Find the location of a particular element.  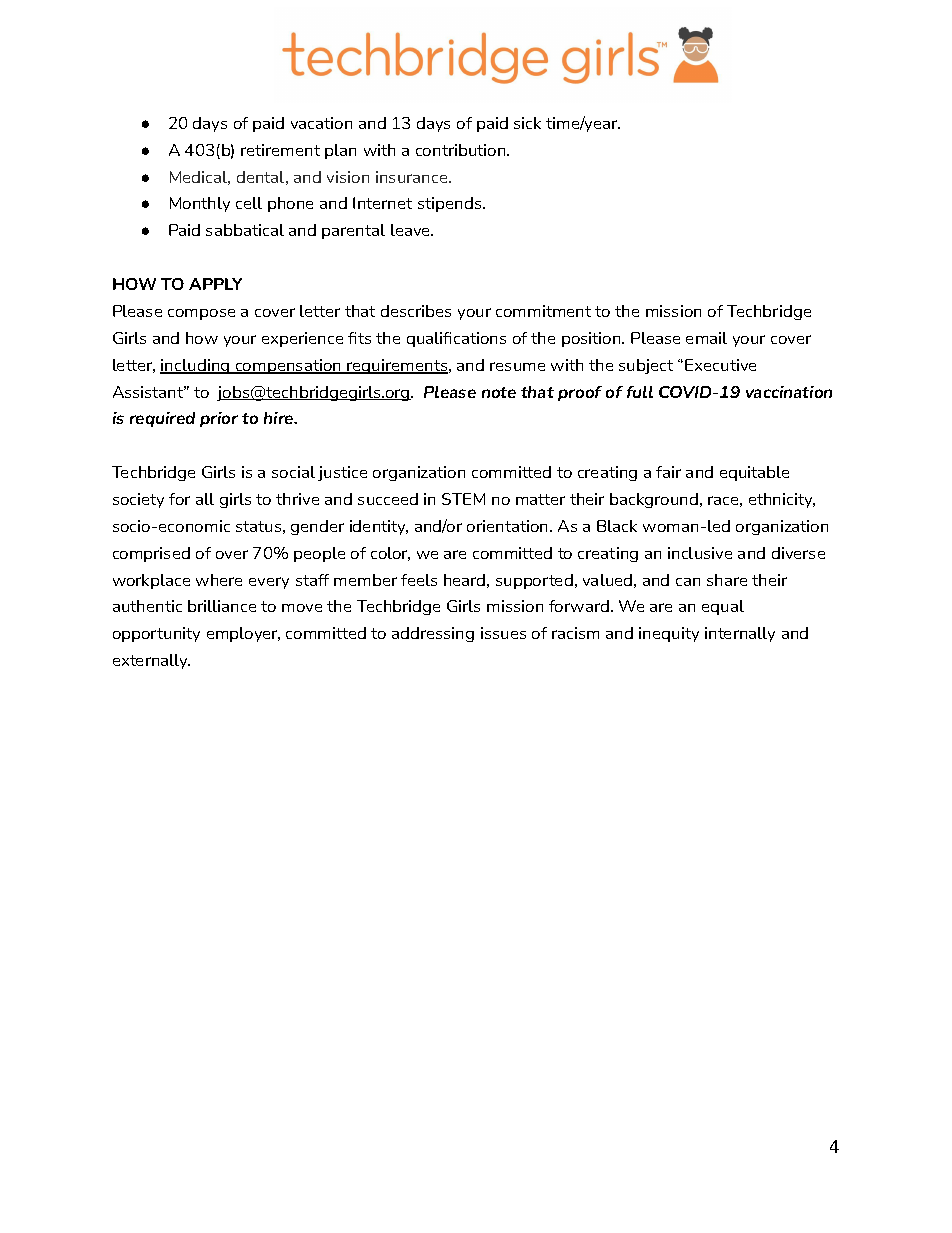

APPLY is located at coordinates (215, 284).
